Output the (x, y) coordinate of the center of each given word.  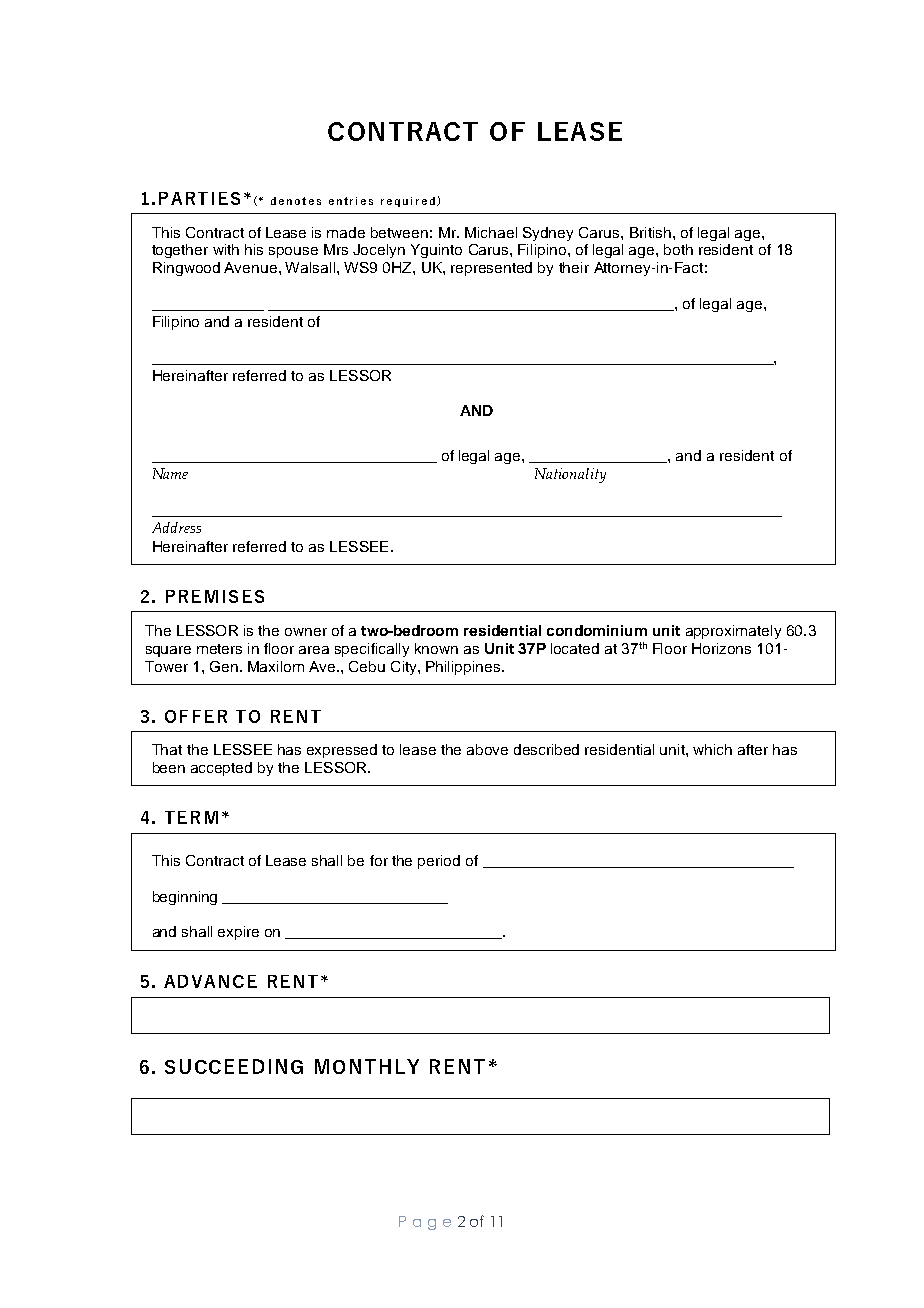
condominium (597, 630)
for (379, 860)
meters (219, 649)
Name (170, 473)
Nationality (570, 475)
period (439, 862)
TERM (191, 817)
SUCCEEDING (234, 1066)
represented (491, 269)
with (226, 249)
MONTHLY (367, 1066)
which (712, 749)
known (436, 648)
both (678, 249)
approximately (733, 632)
